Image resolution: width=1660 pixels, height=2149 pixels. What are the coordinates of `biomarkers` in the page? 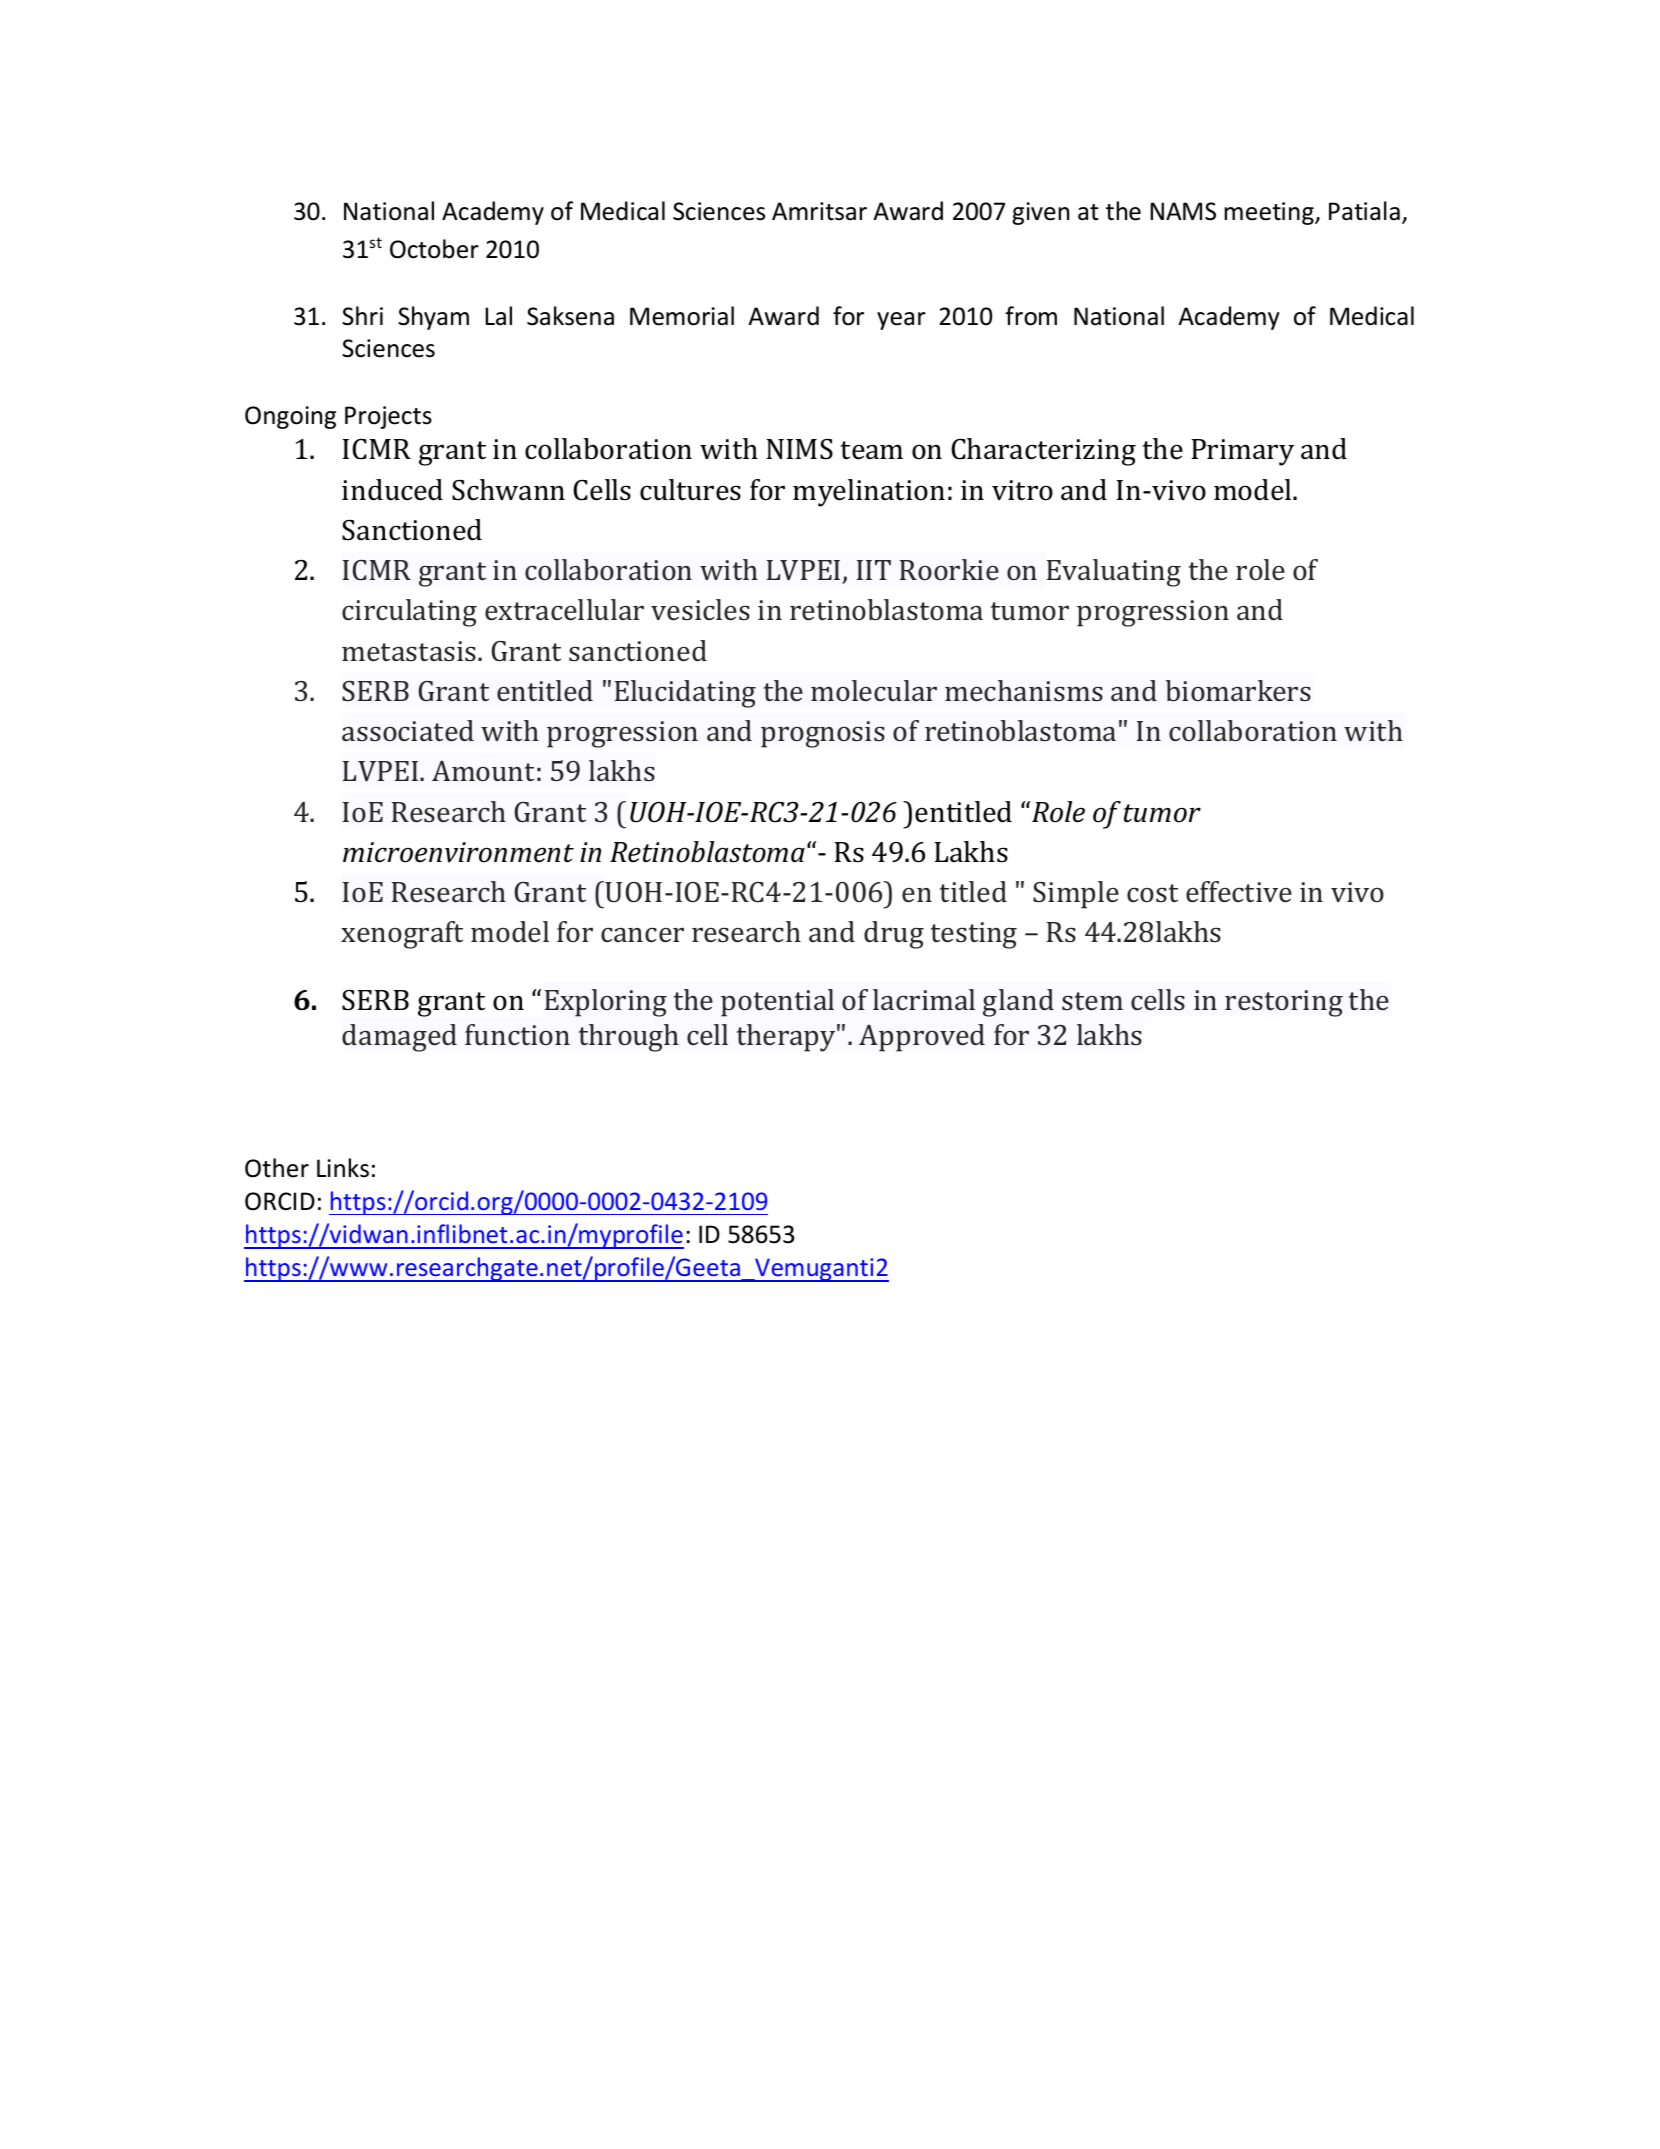 It's located at (1238, 690).
